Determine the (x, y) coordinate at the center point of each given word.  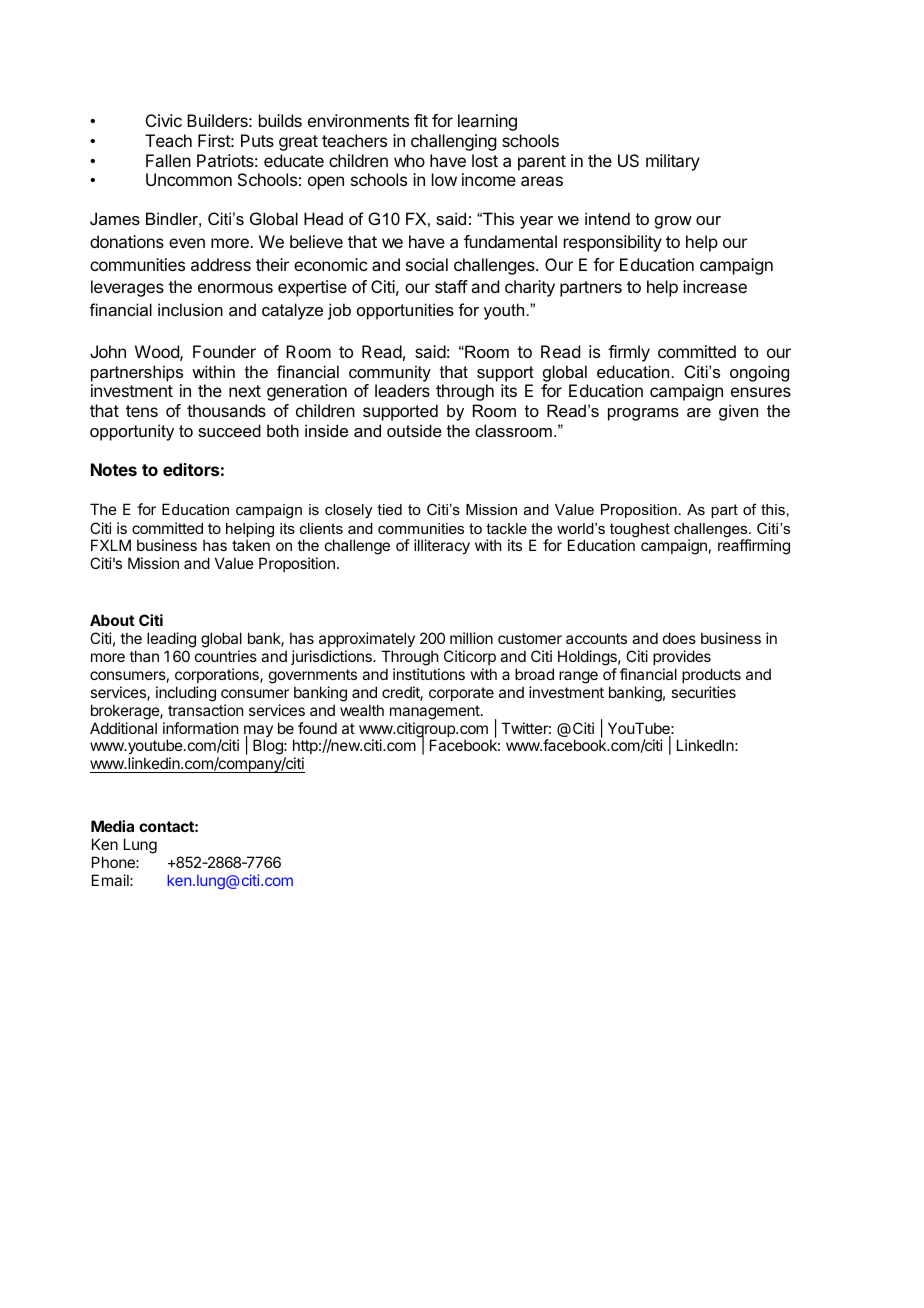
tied (389, 509)
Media (112, 826)
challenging (453, 142)
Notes (114, 469)
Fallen (168, 160)
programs (643, 414)
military (673, 162)
